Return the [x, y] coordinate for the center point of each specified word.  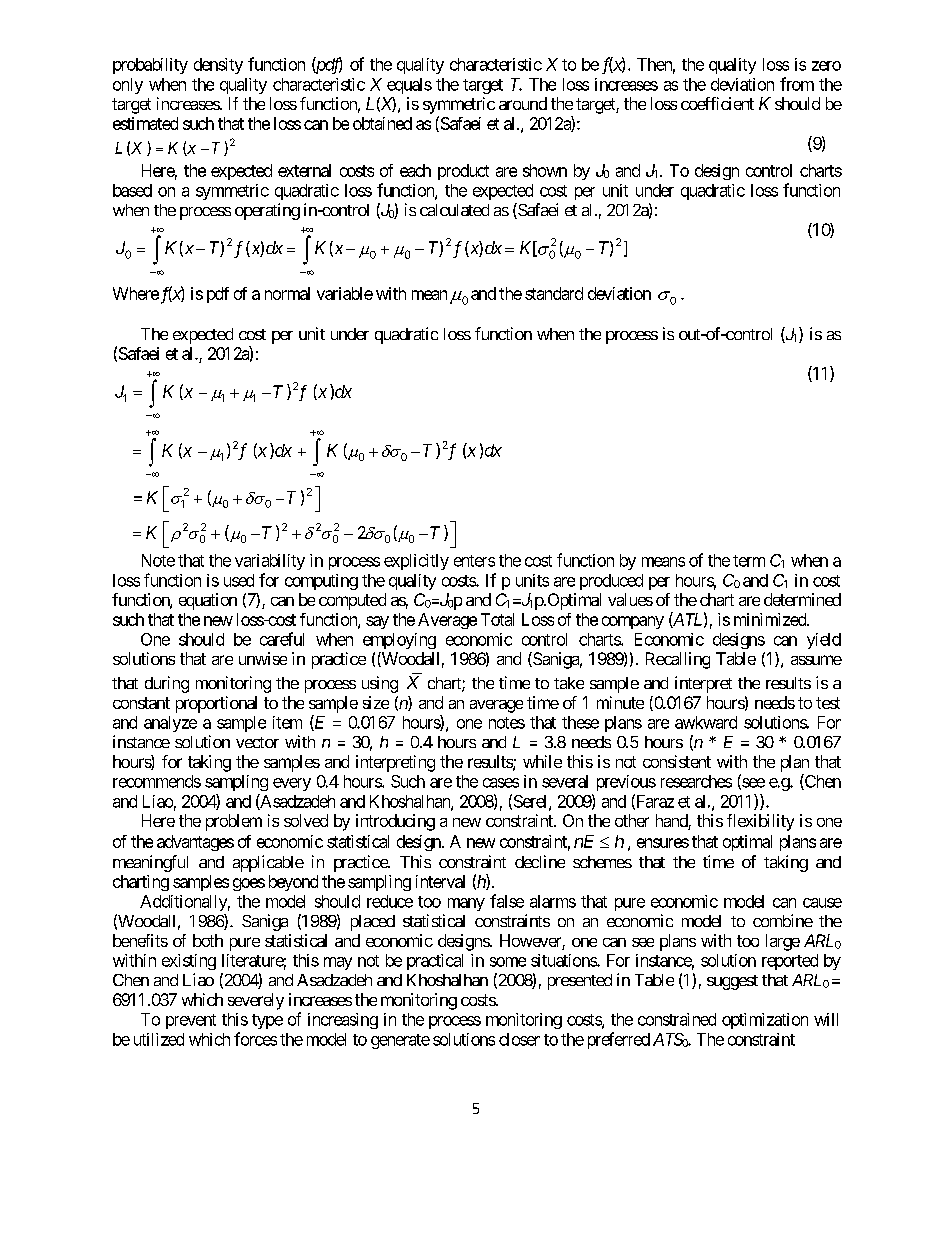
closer [519, 1039]
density [218, 66]
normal [287, 293]
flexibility [760, 822]
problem [234, 822]
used [239, 580]
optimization [765, 1021]
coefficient [717, 103]
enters [474, 561]
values [630, 599]
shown [545, 170]
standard [554, 293]
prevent [191, 1021]
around [523, 103]
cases [501, 783]
